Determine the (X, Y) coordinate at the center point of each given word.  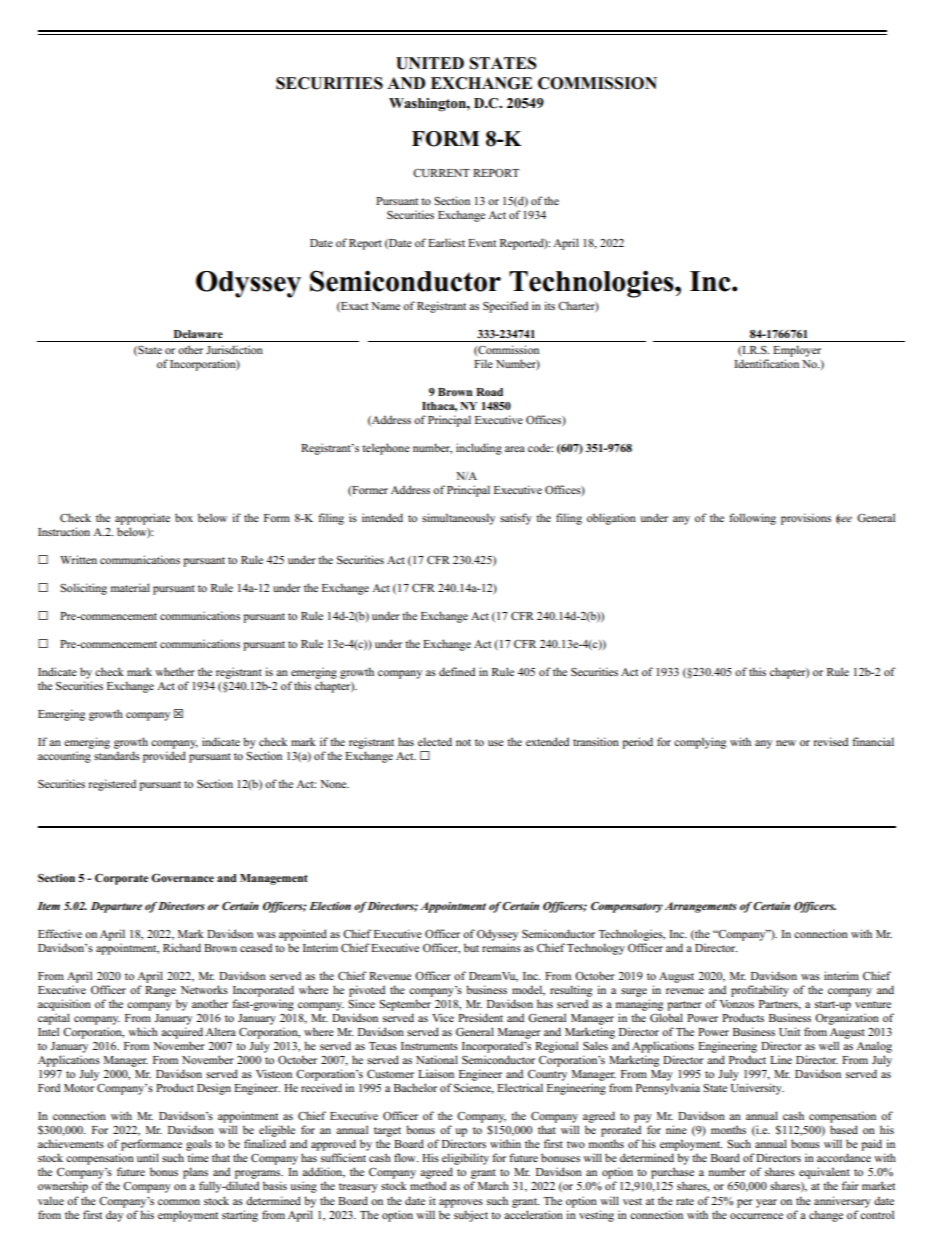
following (752, 519)
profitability (760, 991)
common (179, 1202)
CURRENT (441, 173)
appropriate (142, 519)
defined (457, 671)
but (471, 947)
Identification (766, 363)
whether (175, 671)
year (766, 1203)
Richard (182, 947)
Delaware (198, 334)
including (479, 449)
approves (461, 1203)
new (786, 743)
